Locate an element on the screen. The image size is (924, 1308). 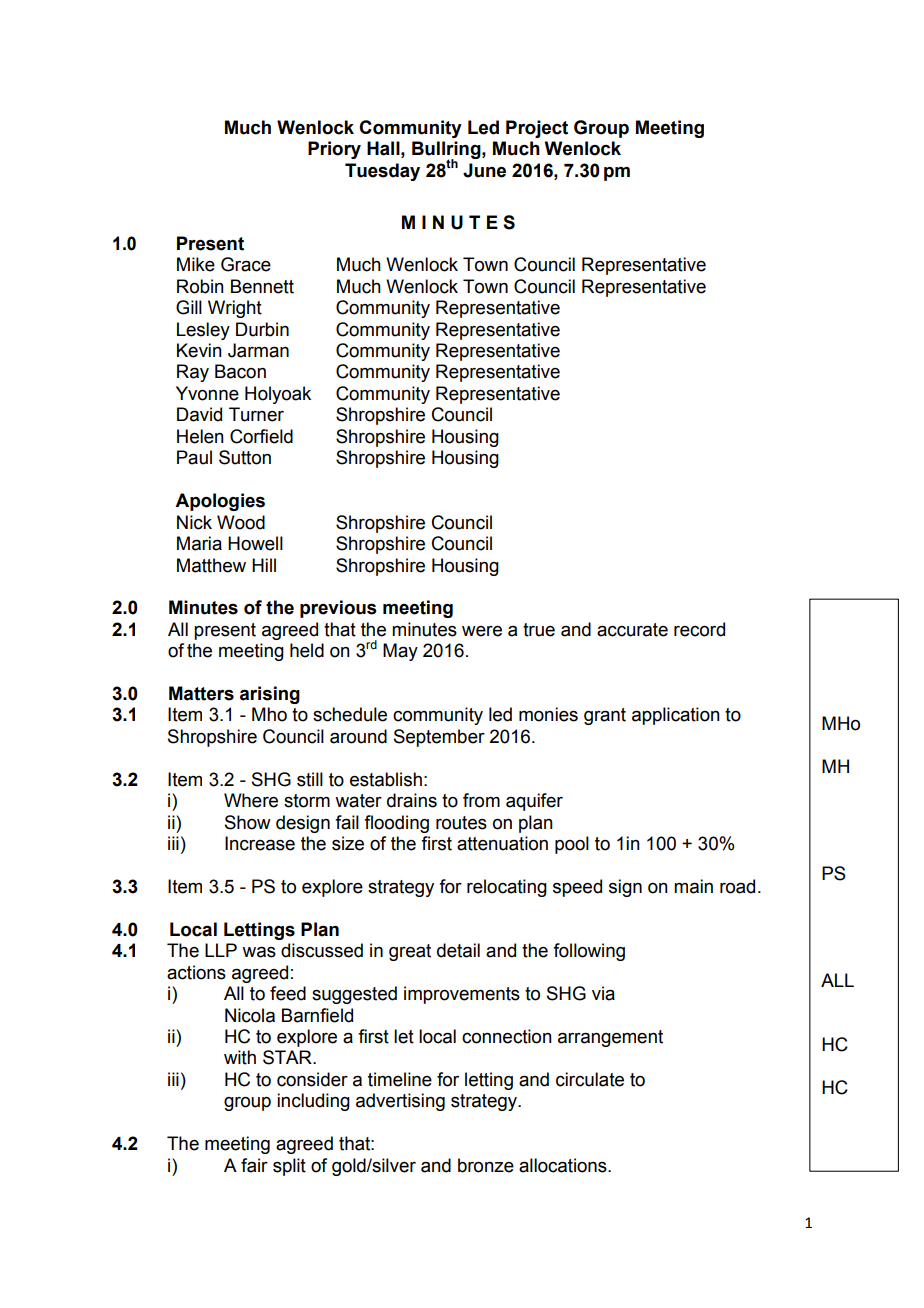
bronze is located at coordinates (486, 1165).
